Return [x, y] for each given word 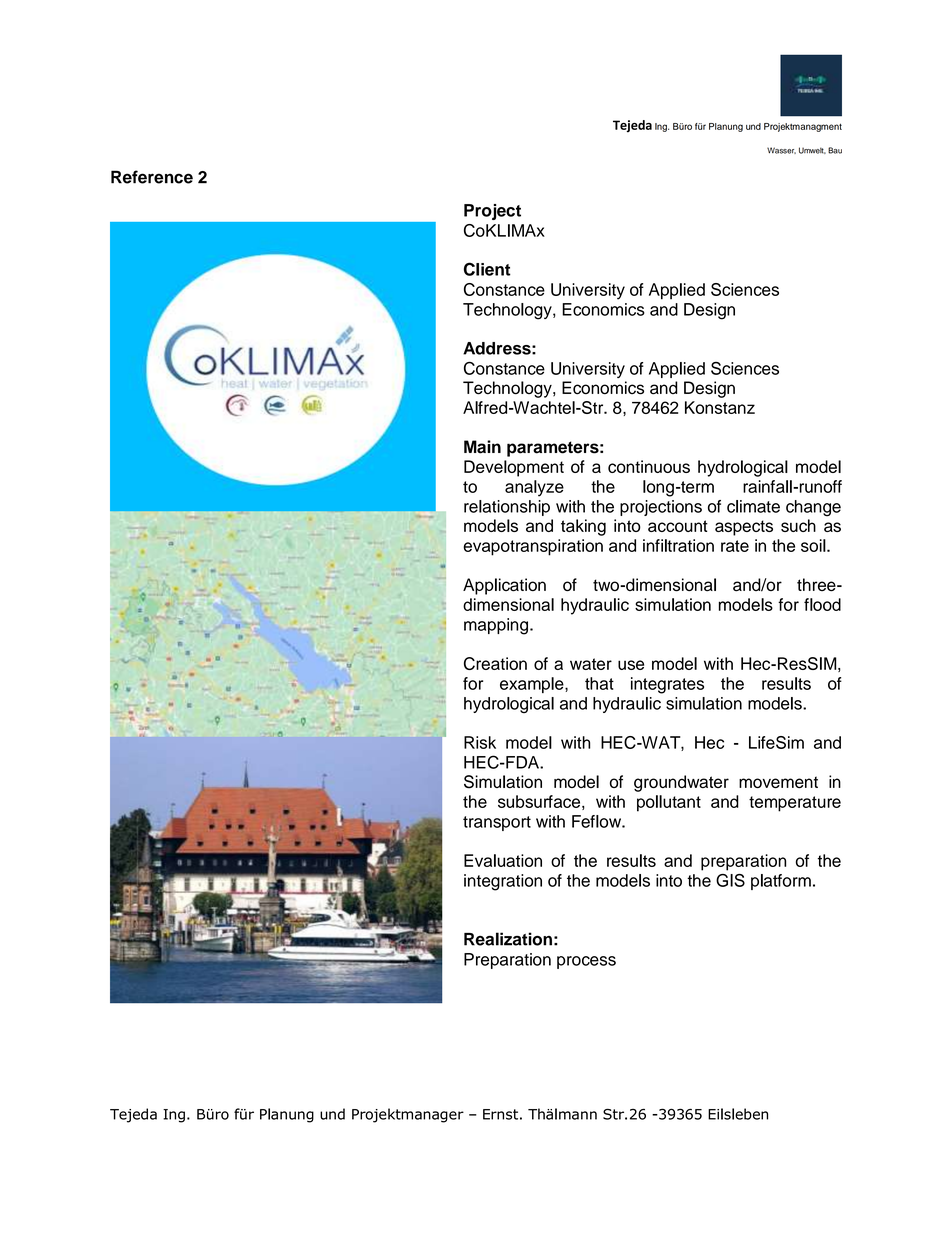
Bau [835, 150]
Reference [152, 177]
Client [487, 269]
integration [503, 882]
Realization [508, 939]
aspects [744, 528]
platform [781, 882]
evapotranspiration [533, 547]
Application [504, 586]
